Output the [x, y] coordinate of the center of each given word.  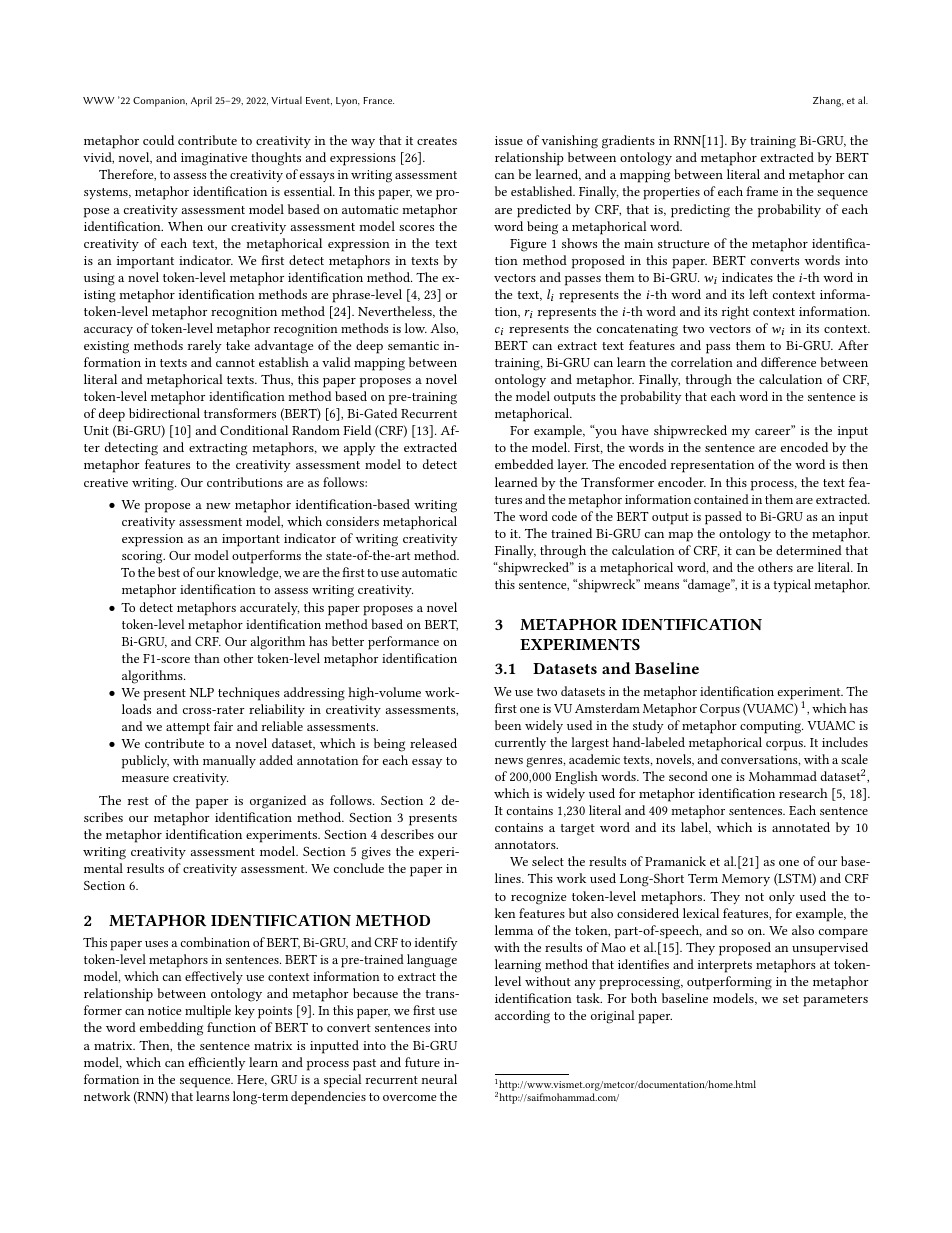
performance [403, 643]
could [158, 140]
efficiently [217, 1063]
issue [509, 140]
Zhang [828, 101]
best [169, 572]
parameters [835, 1001]
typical [792, 586]
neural [439, 1079]
